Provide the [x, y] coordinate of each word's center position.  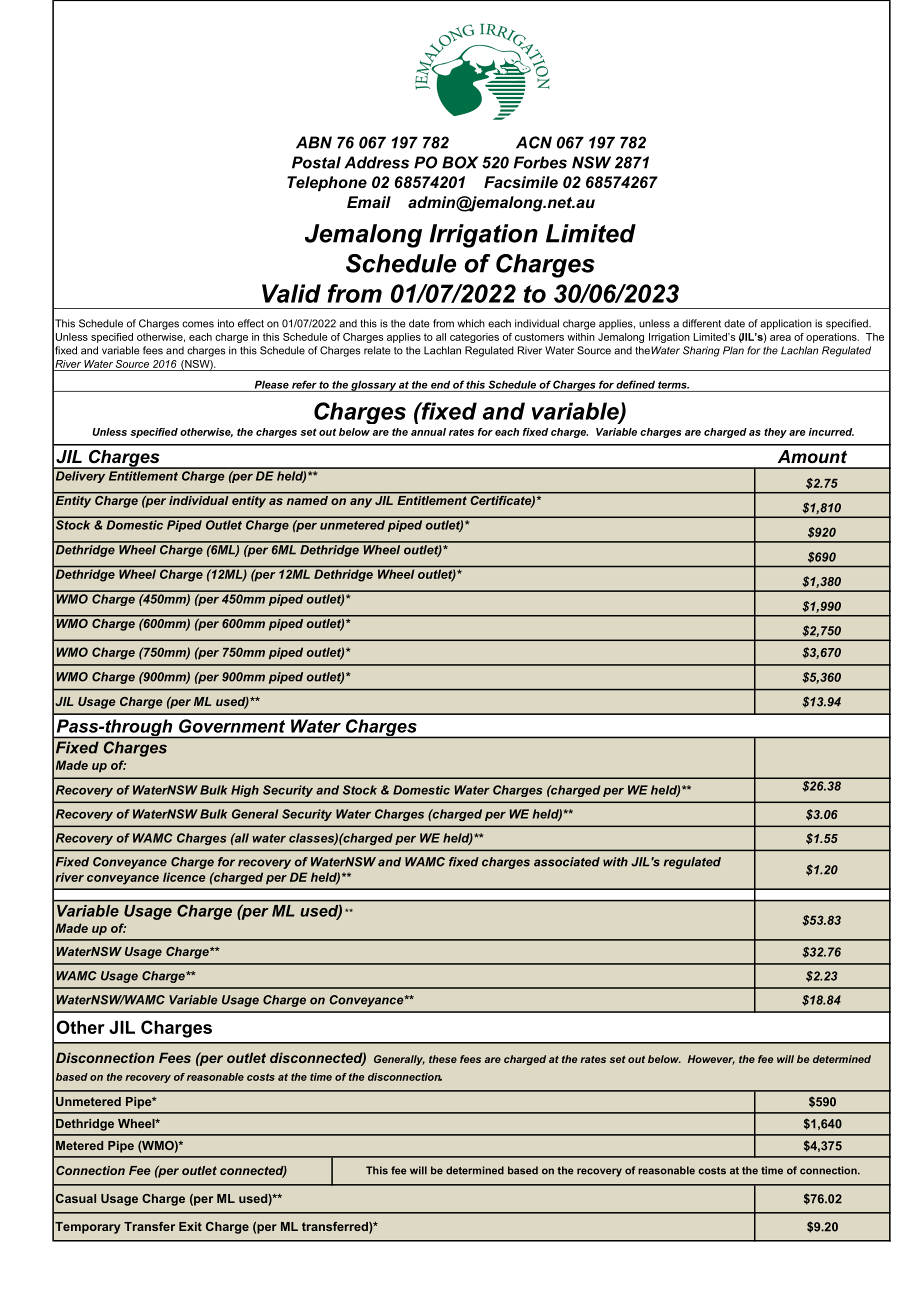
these [443, 1059]
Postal [316, 162]
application [786, 324]
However [711, 1060]
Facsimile [521, 182]
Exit [190, 1226]
